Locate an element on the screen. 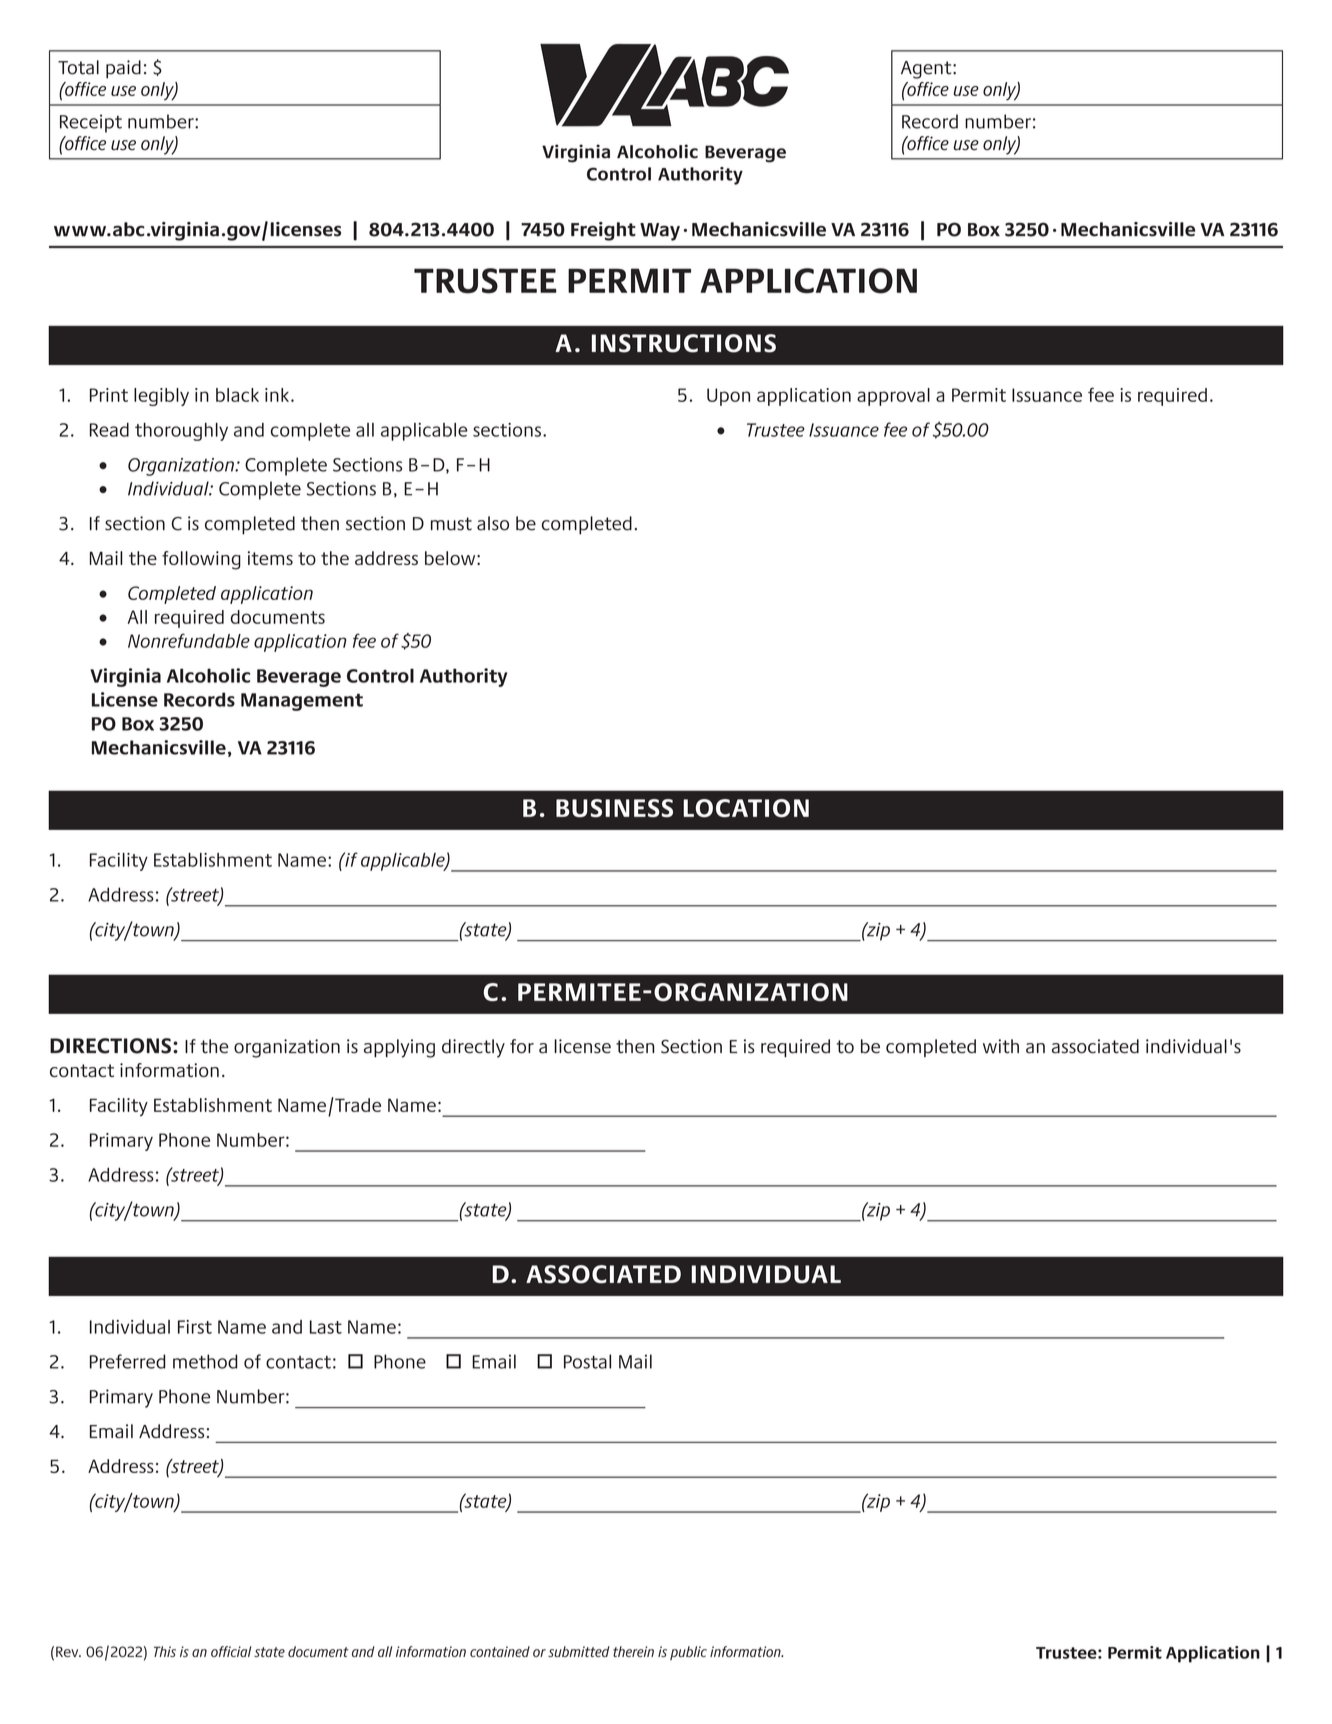 This screenshot has width=1332, height=1724. following is located at coordinates (201, 560).
